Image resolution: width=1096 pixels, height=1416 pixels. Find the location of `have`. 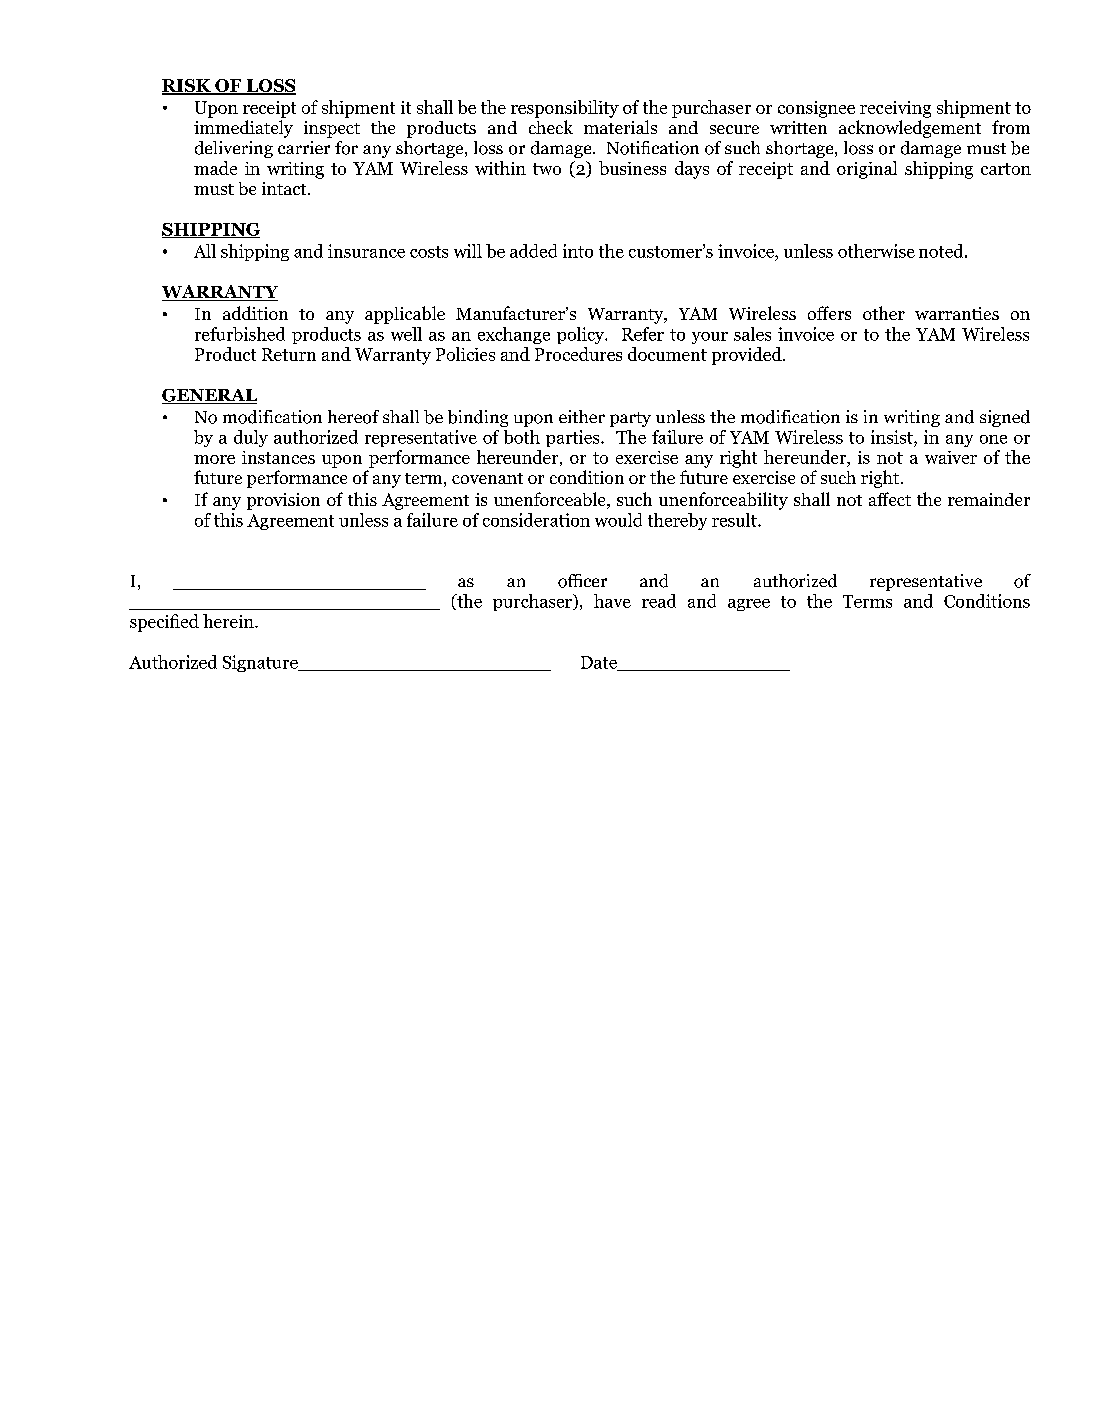

have is located at coordinates (612, 601).
